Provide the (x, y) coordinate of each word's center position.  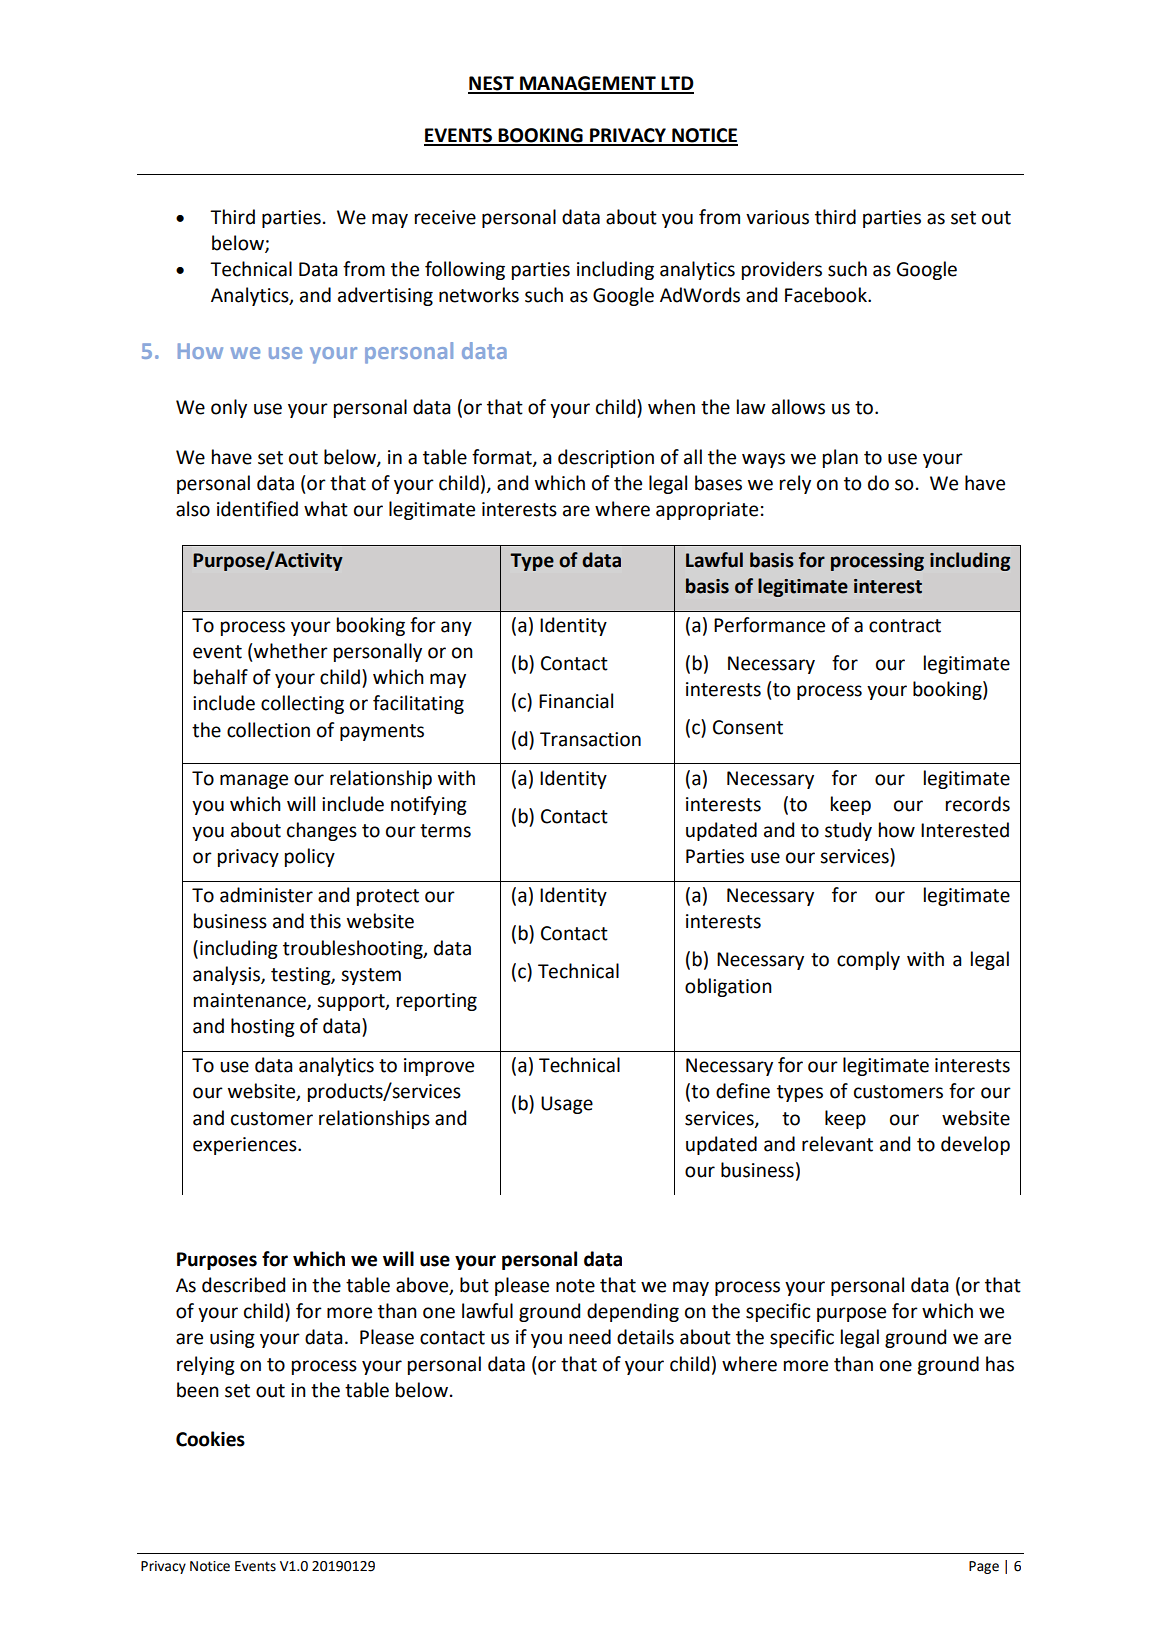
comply (868, 960)
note (575, 1286)
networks (479, 295)
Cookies (210, 1439)
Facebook (827, 295)
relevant (837, 1144)
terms (445, 831)
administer (266, 895)
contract (905, 626)
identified (257, 509)
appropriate (707, 511)
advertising (385, 296)
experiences (246, 1146)
